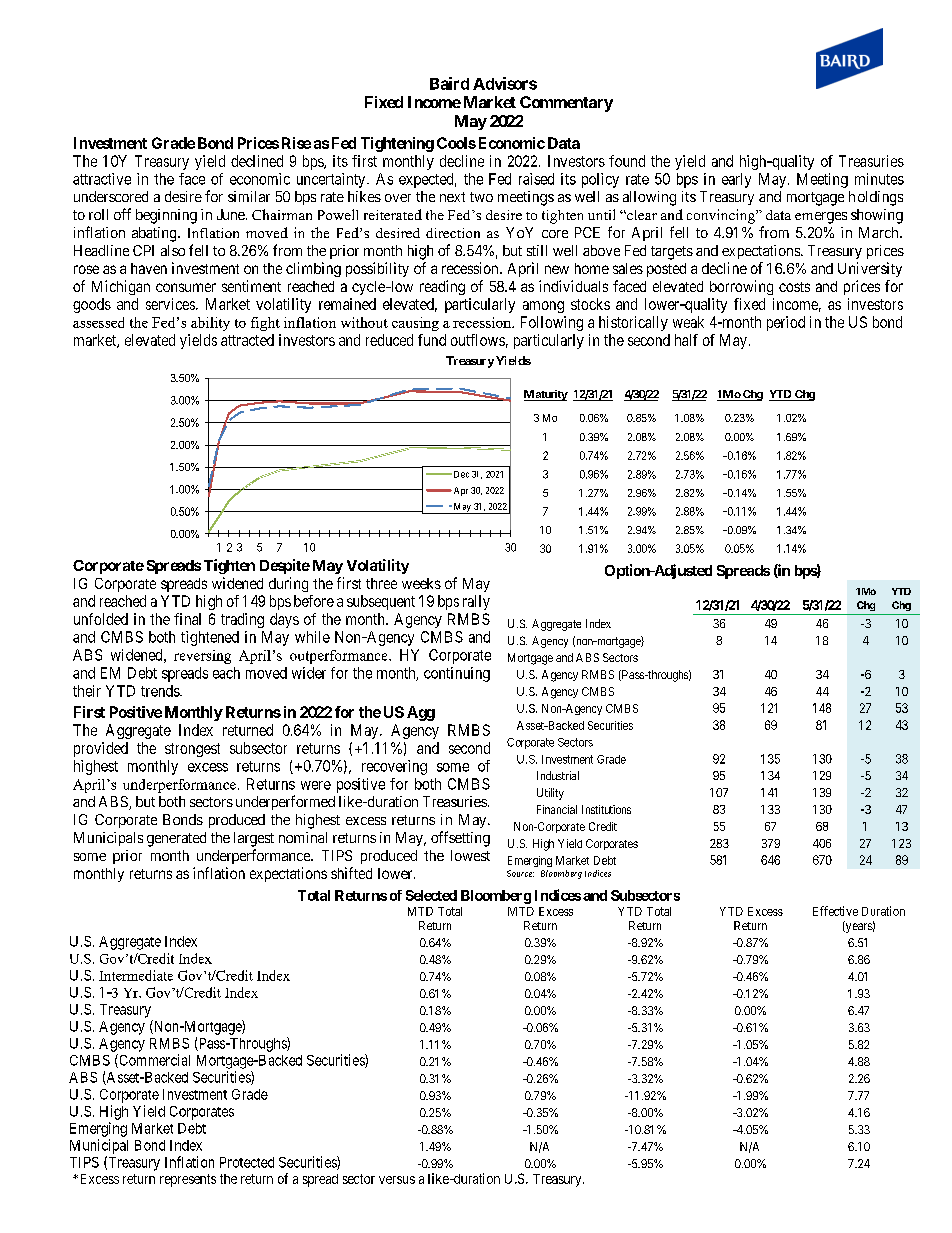  What do you see at coordinates (736, 180) in the document?
I see `early` at bounding box center [736, 180].
